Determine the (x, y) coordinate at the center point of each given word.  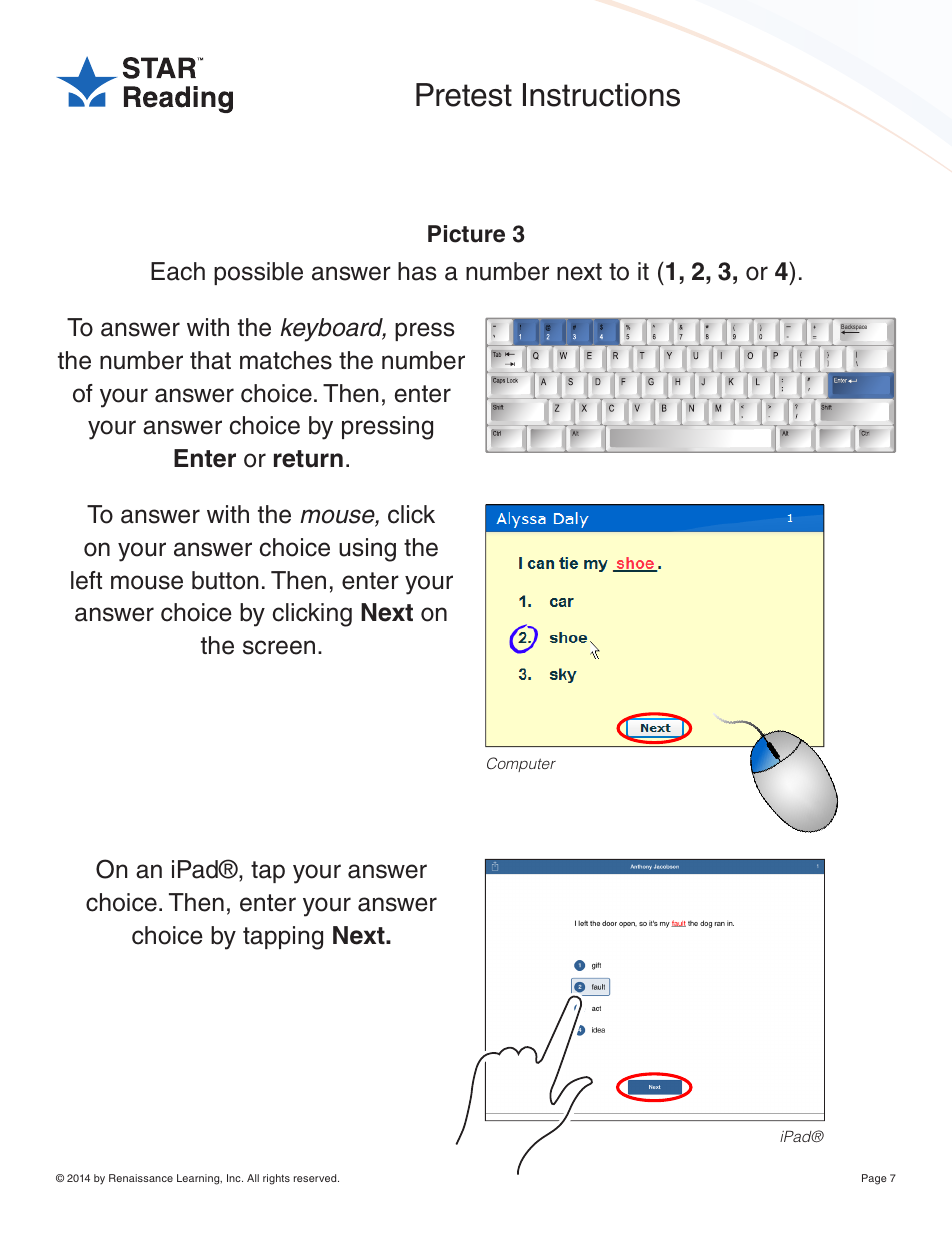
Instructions (601, 95)
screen (279, 647)
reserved (316, 1178)
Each (178, 271)
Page (874, 1179)
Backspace (854, 328)
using (367, 550)
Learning (199, 1179)
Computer (521, 764)
